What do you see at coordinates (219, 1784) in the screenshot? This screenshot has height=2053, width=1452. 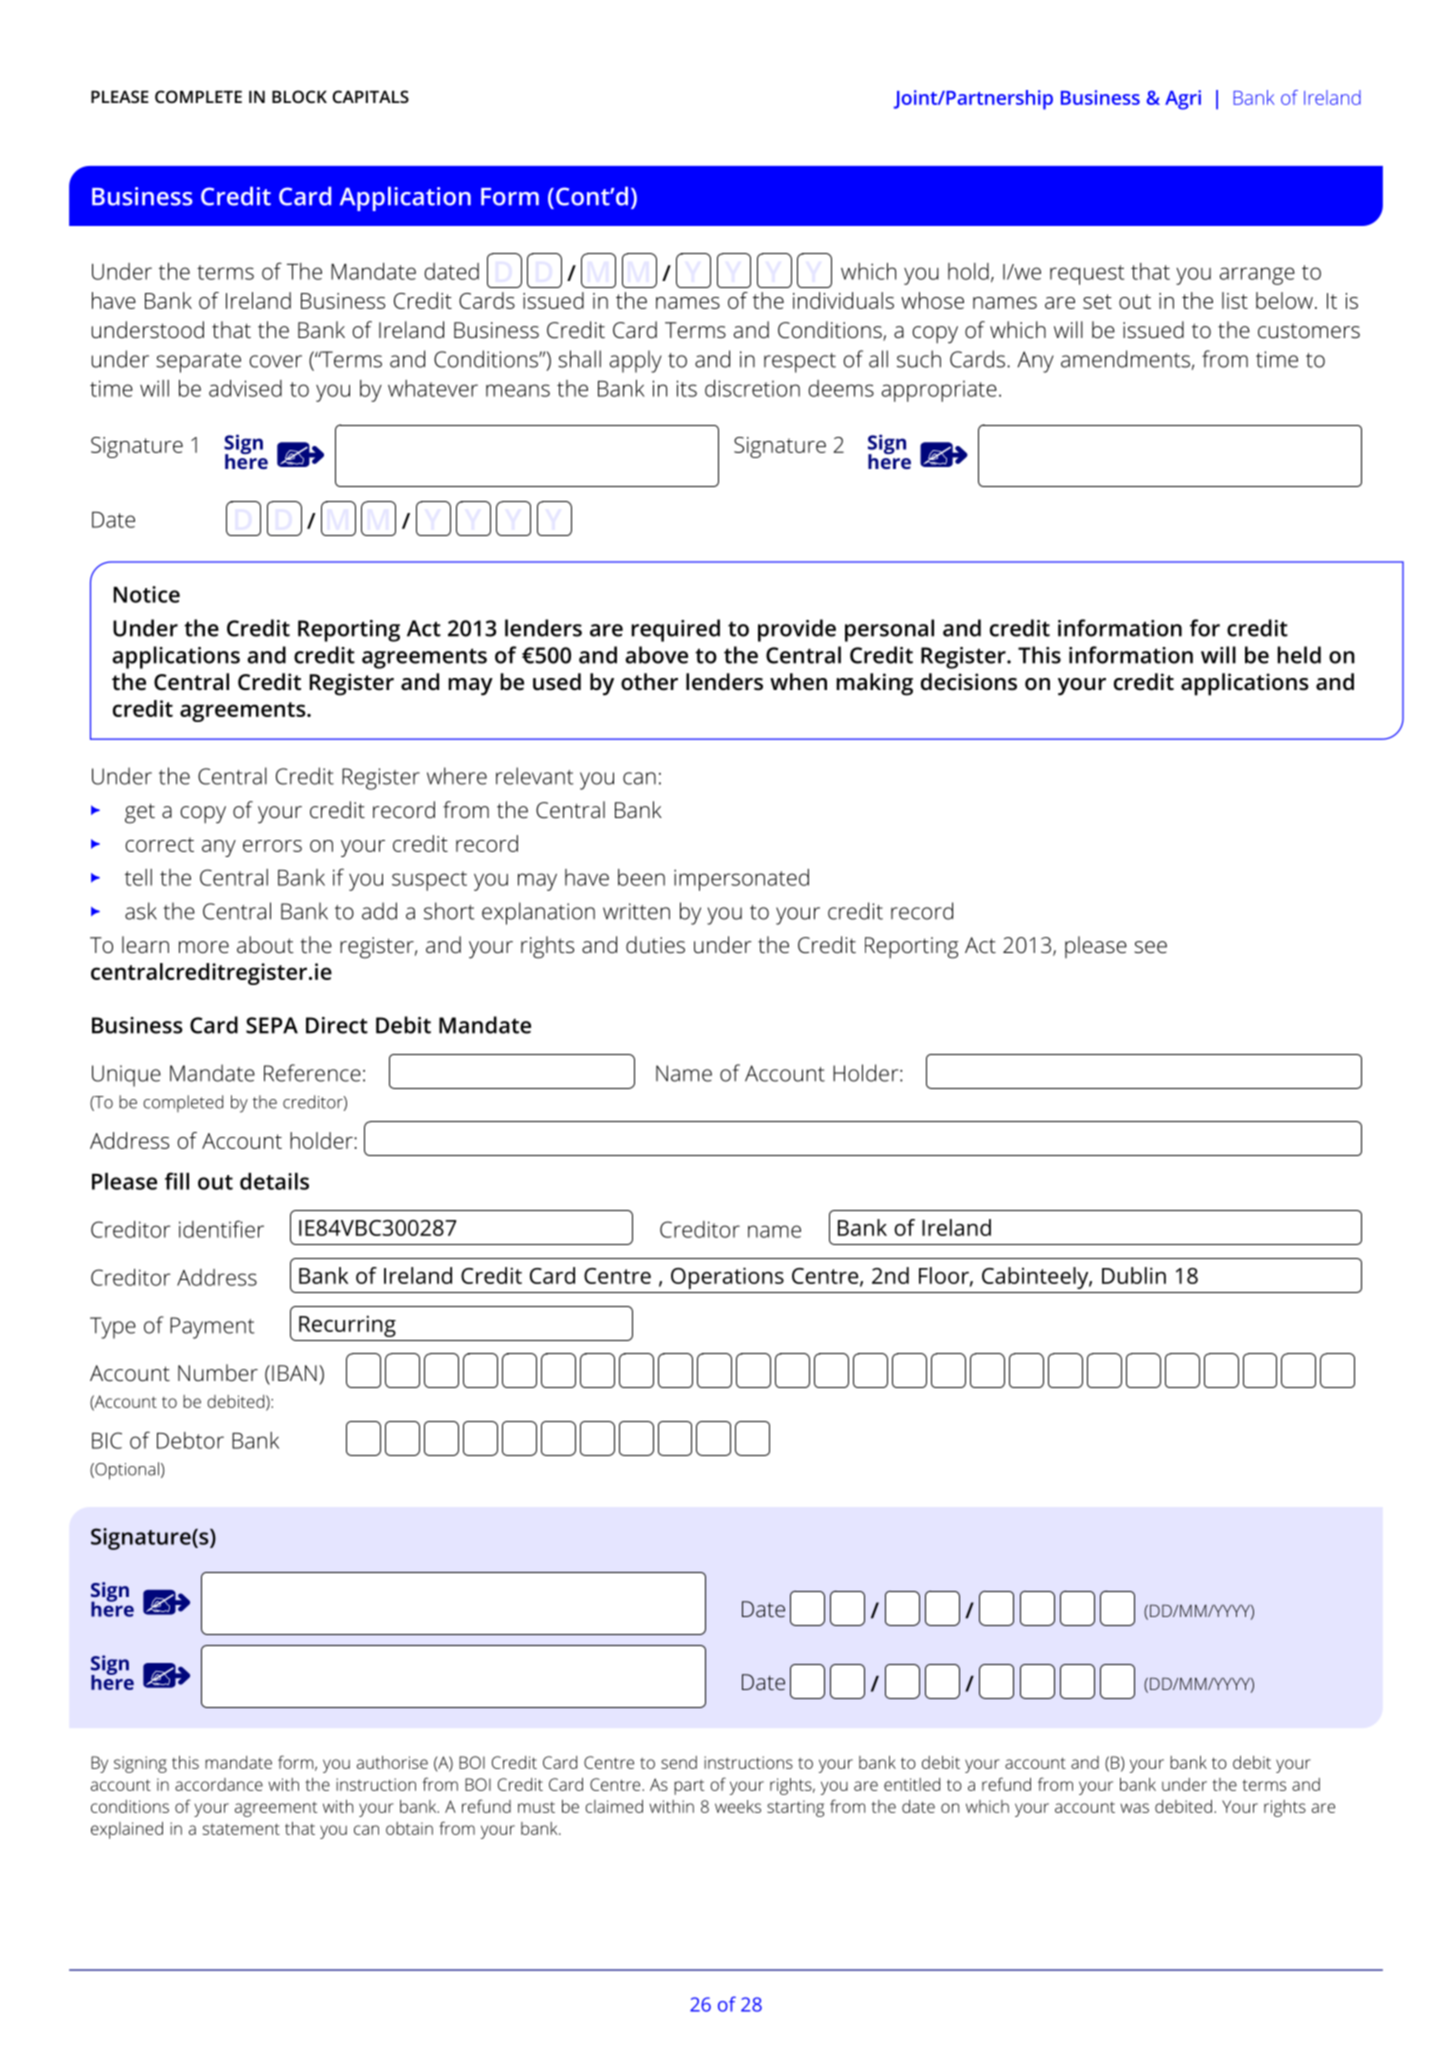 I see `accordance` at bounding box center [219, 1784].
